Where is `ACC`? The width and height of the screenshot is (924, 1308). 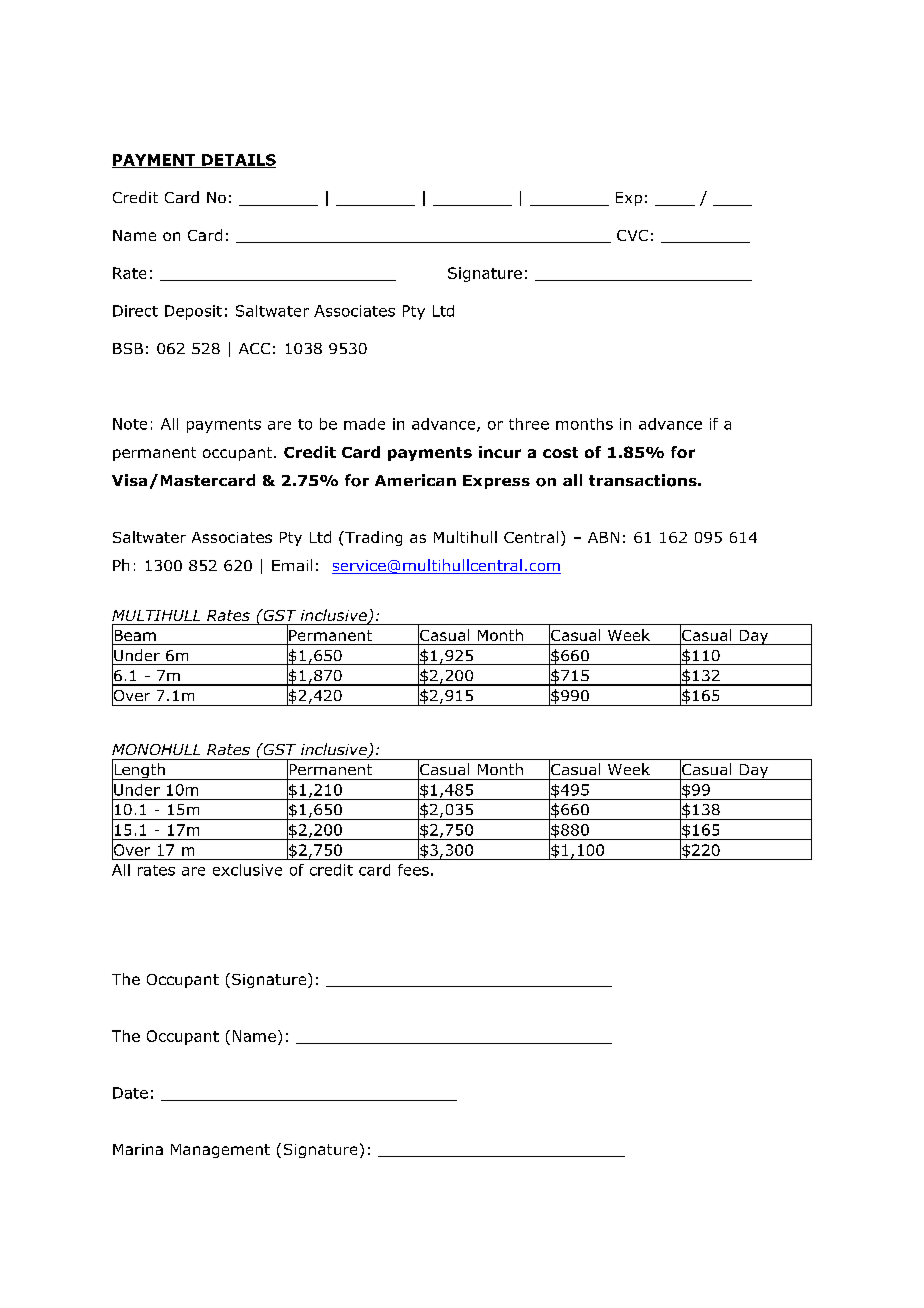
ACC is located at coordinates (254, 348).
